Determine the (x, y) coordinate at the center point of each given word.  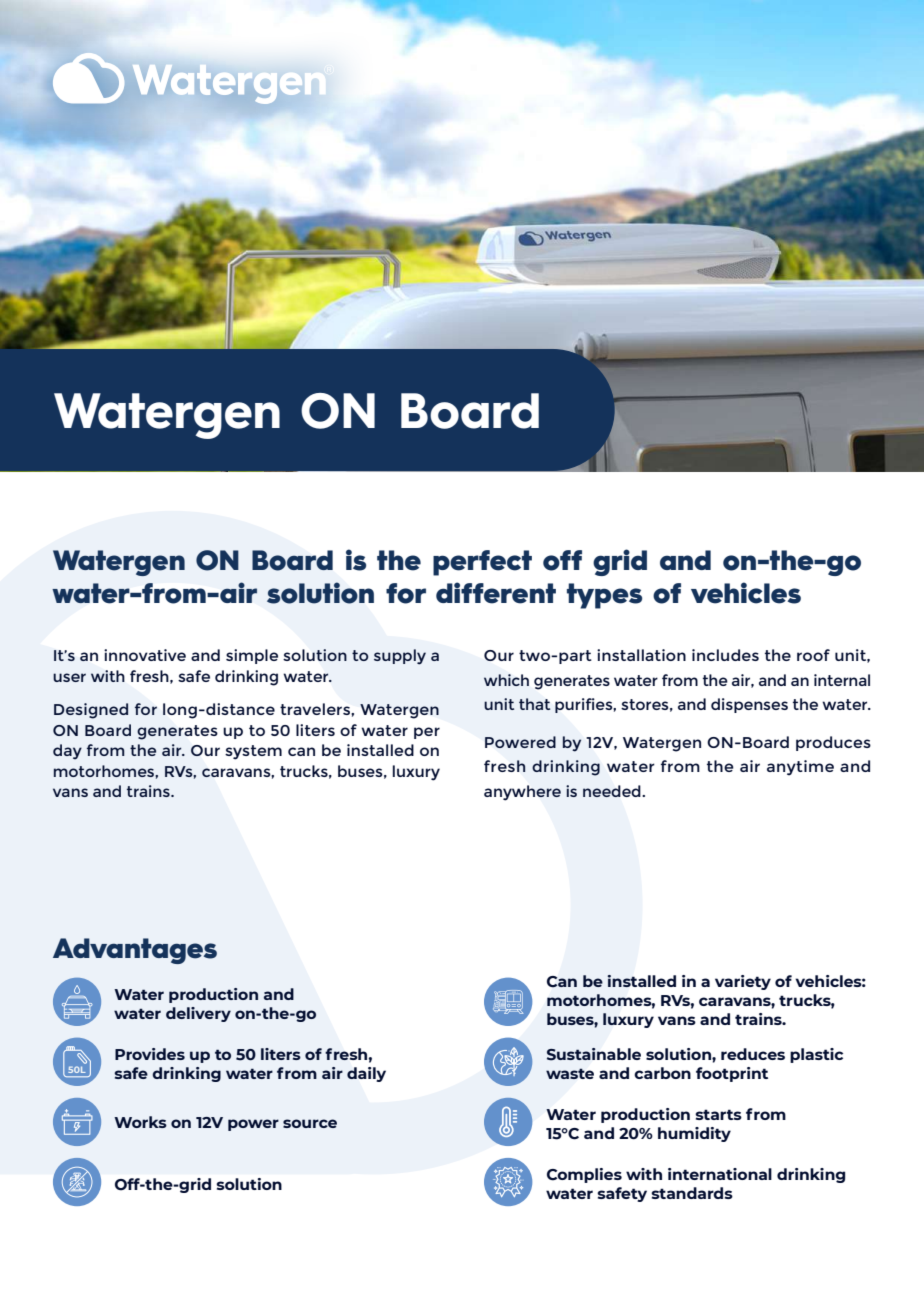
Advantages (135, 951)
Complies (584, 1175)
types (604, 596)
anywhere (522, 793)
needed (613, 791)
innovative (145, 655)
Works (140, 1122)
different (496, 593)
